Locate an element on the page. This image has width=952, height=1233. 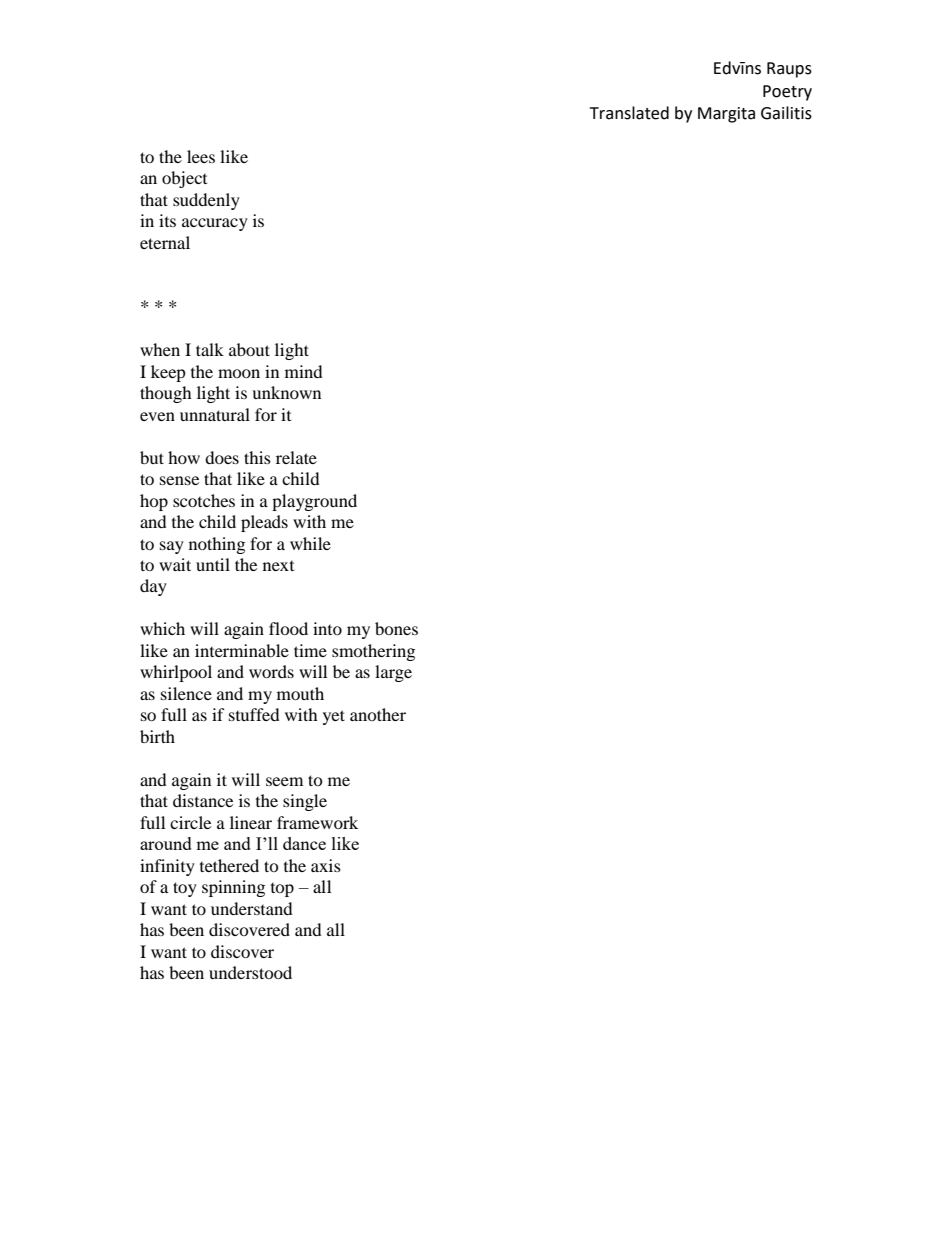
large is located at coordinates (393, 673).
